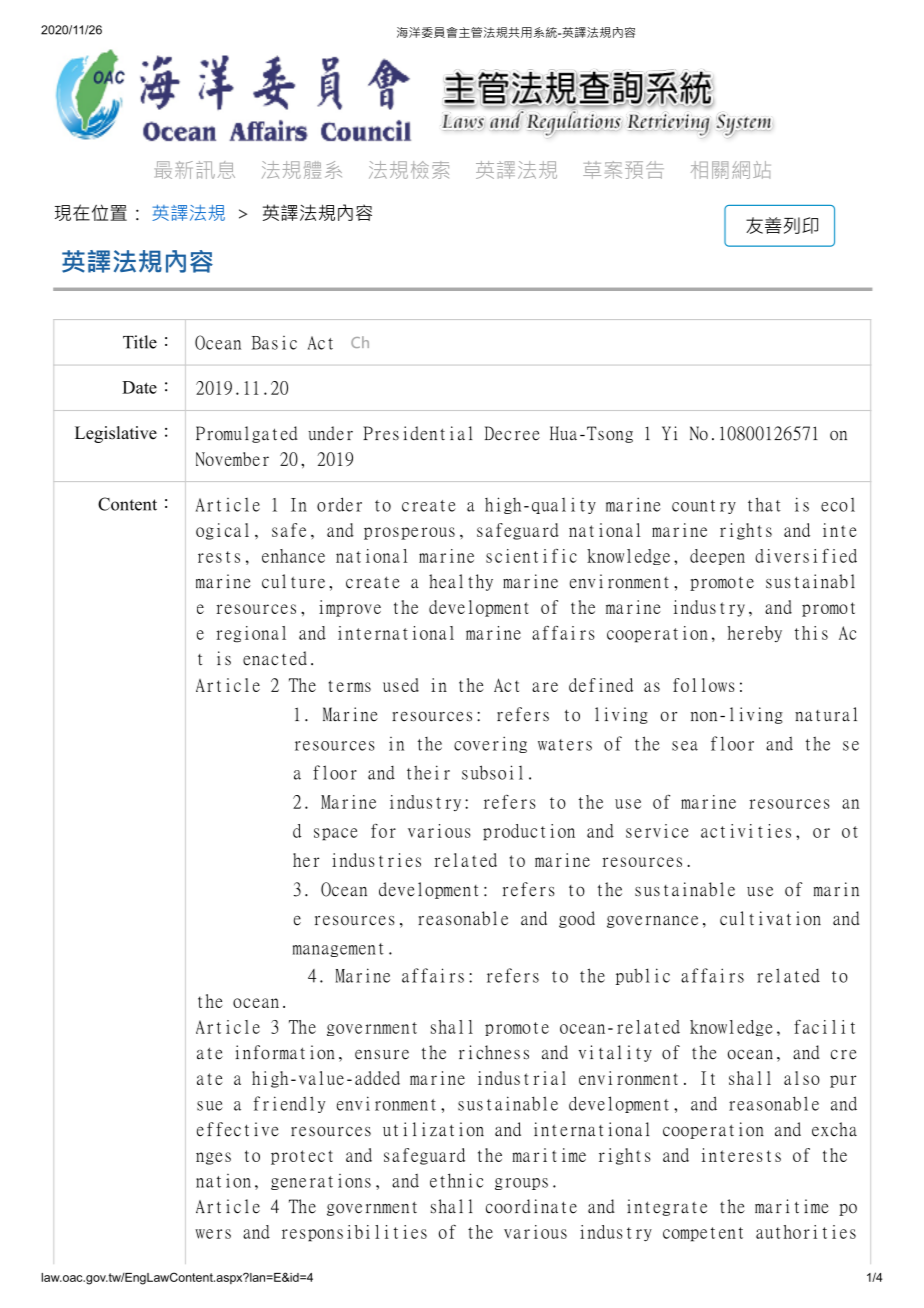 Image resolution: width=924 pixels, height=1308 pixels. What do you see at coordinates (770, 918) in the screenshot?
I see `cultivation` at bounding box center [770, 918].
